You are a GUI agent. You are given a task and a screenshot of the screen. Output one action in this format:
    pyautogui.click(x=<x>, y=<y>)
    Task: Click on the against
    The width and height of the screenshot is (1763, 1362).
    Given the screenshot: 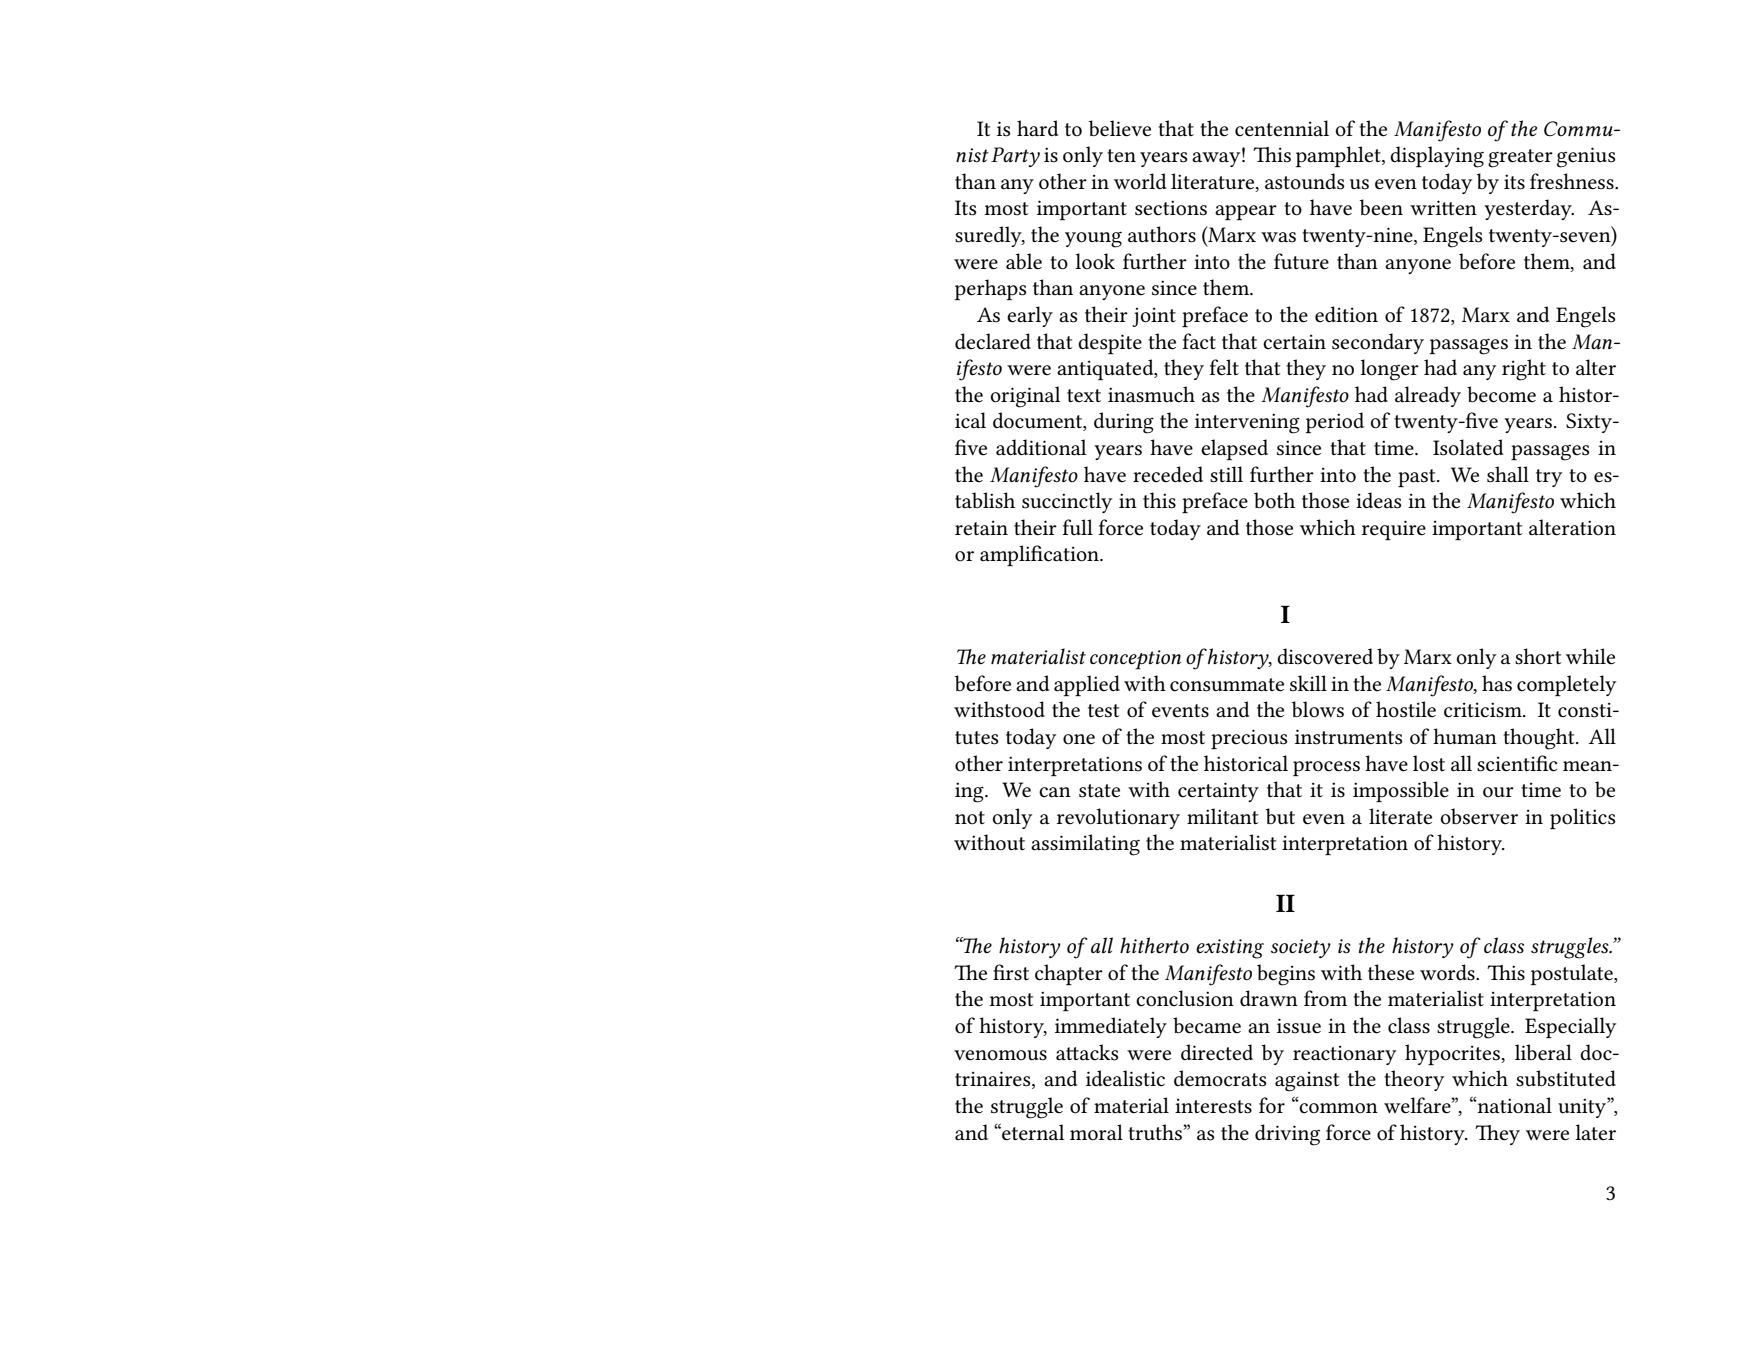 What is the action you would take?
    pyautogui.click(x=1307, y=1081)
